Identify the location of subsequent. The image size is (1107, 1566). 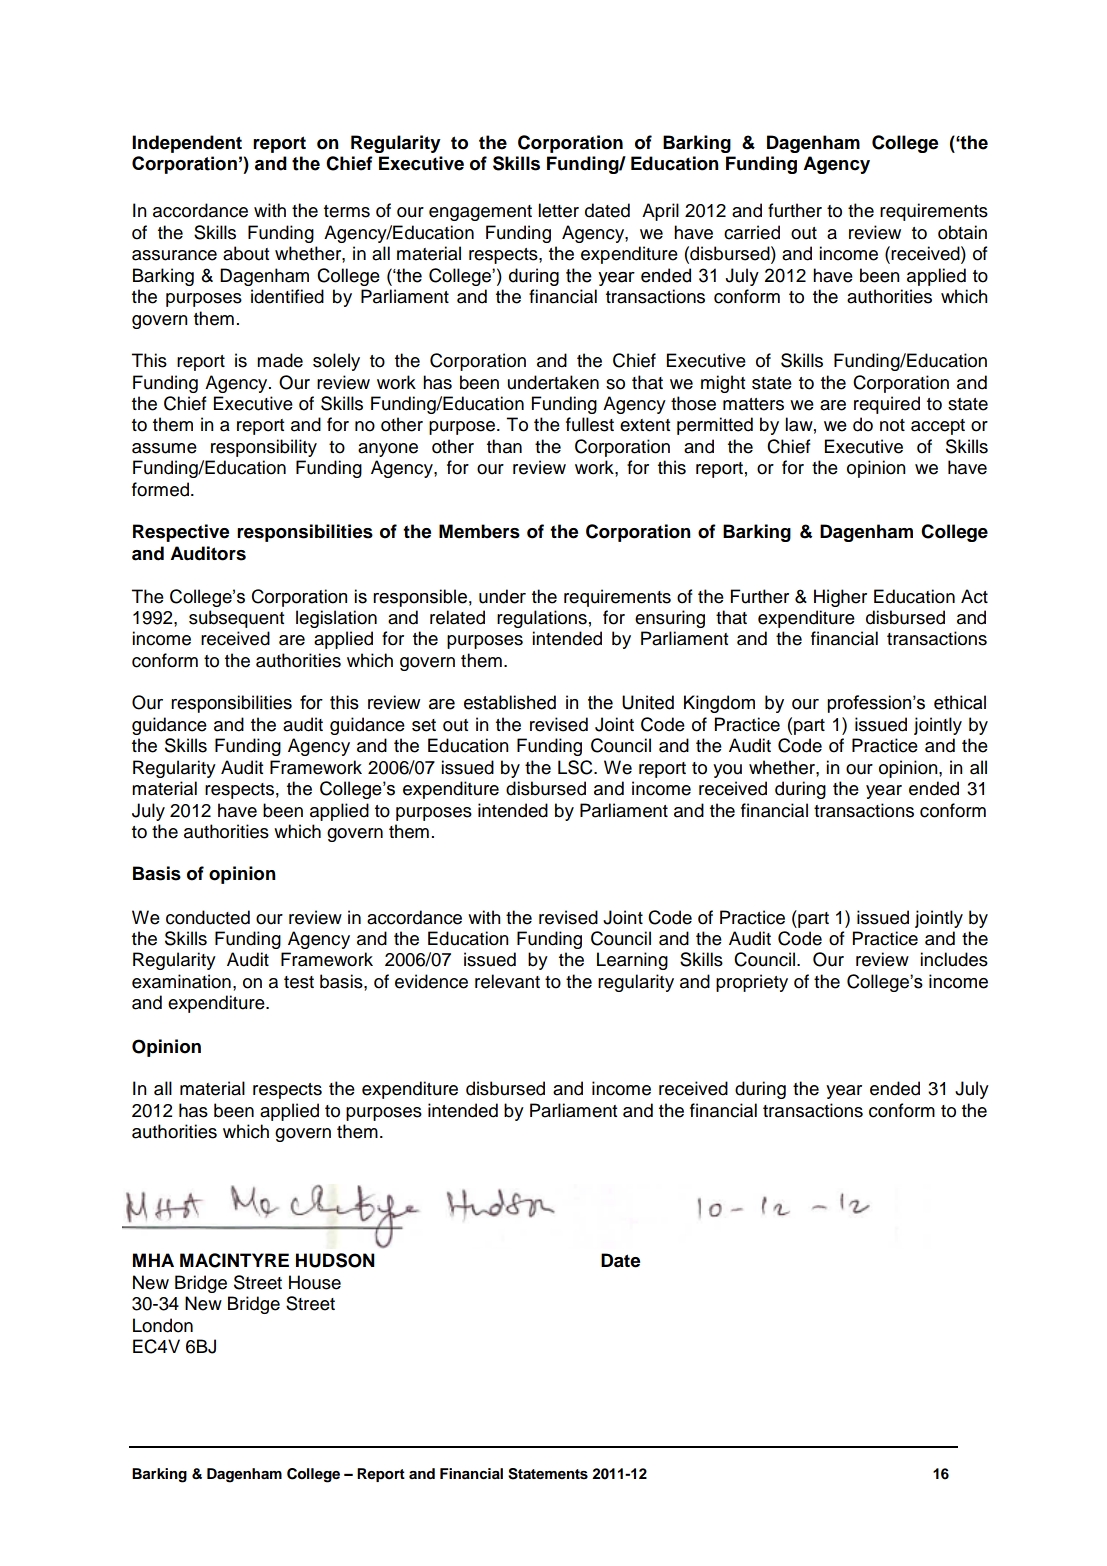
(236, 619).
